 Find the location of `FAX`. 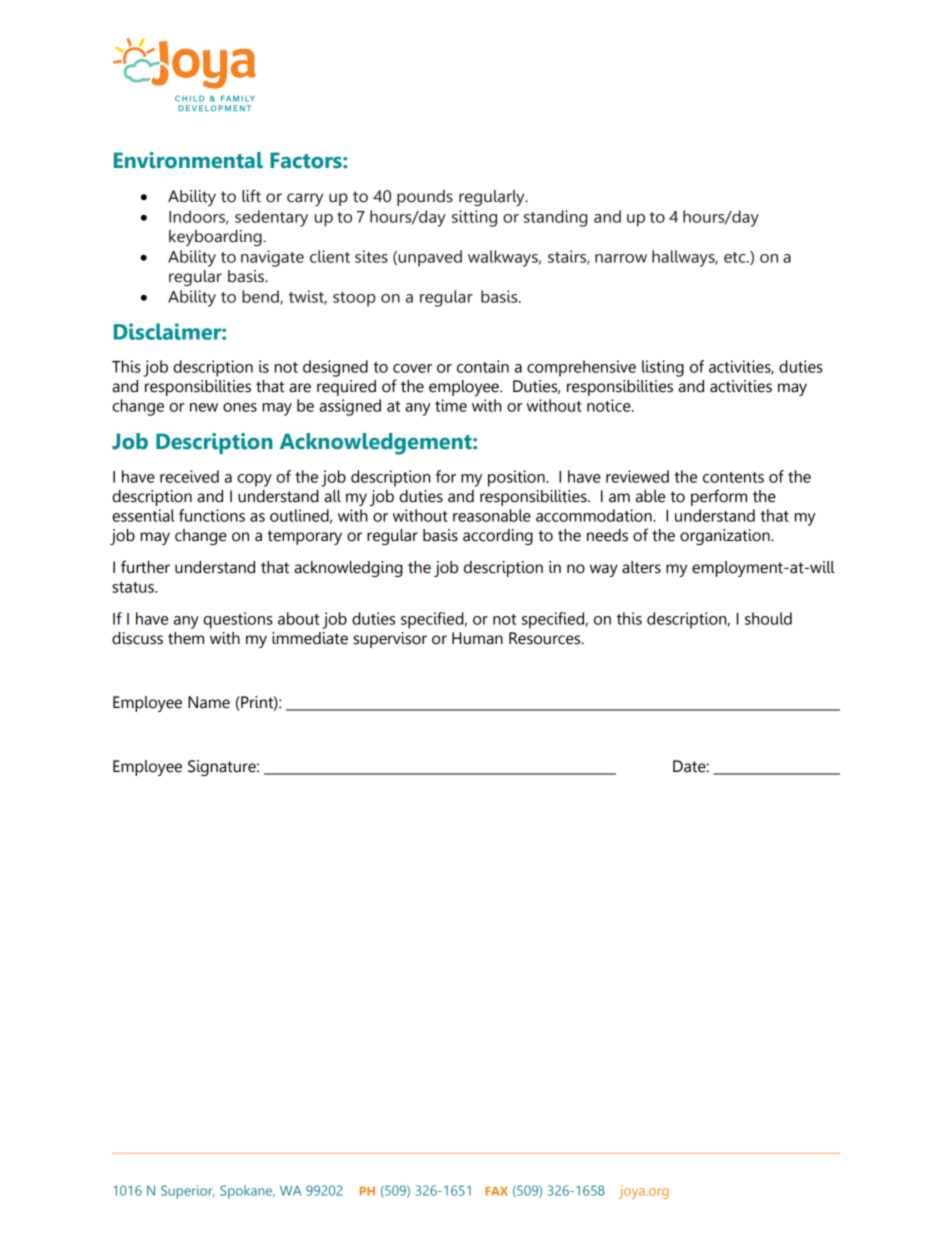

FAX is located at coordinates (496, 1191).
